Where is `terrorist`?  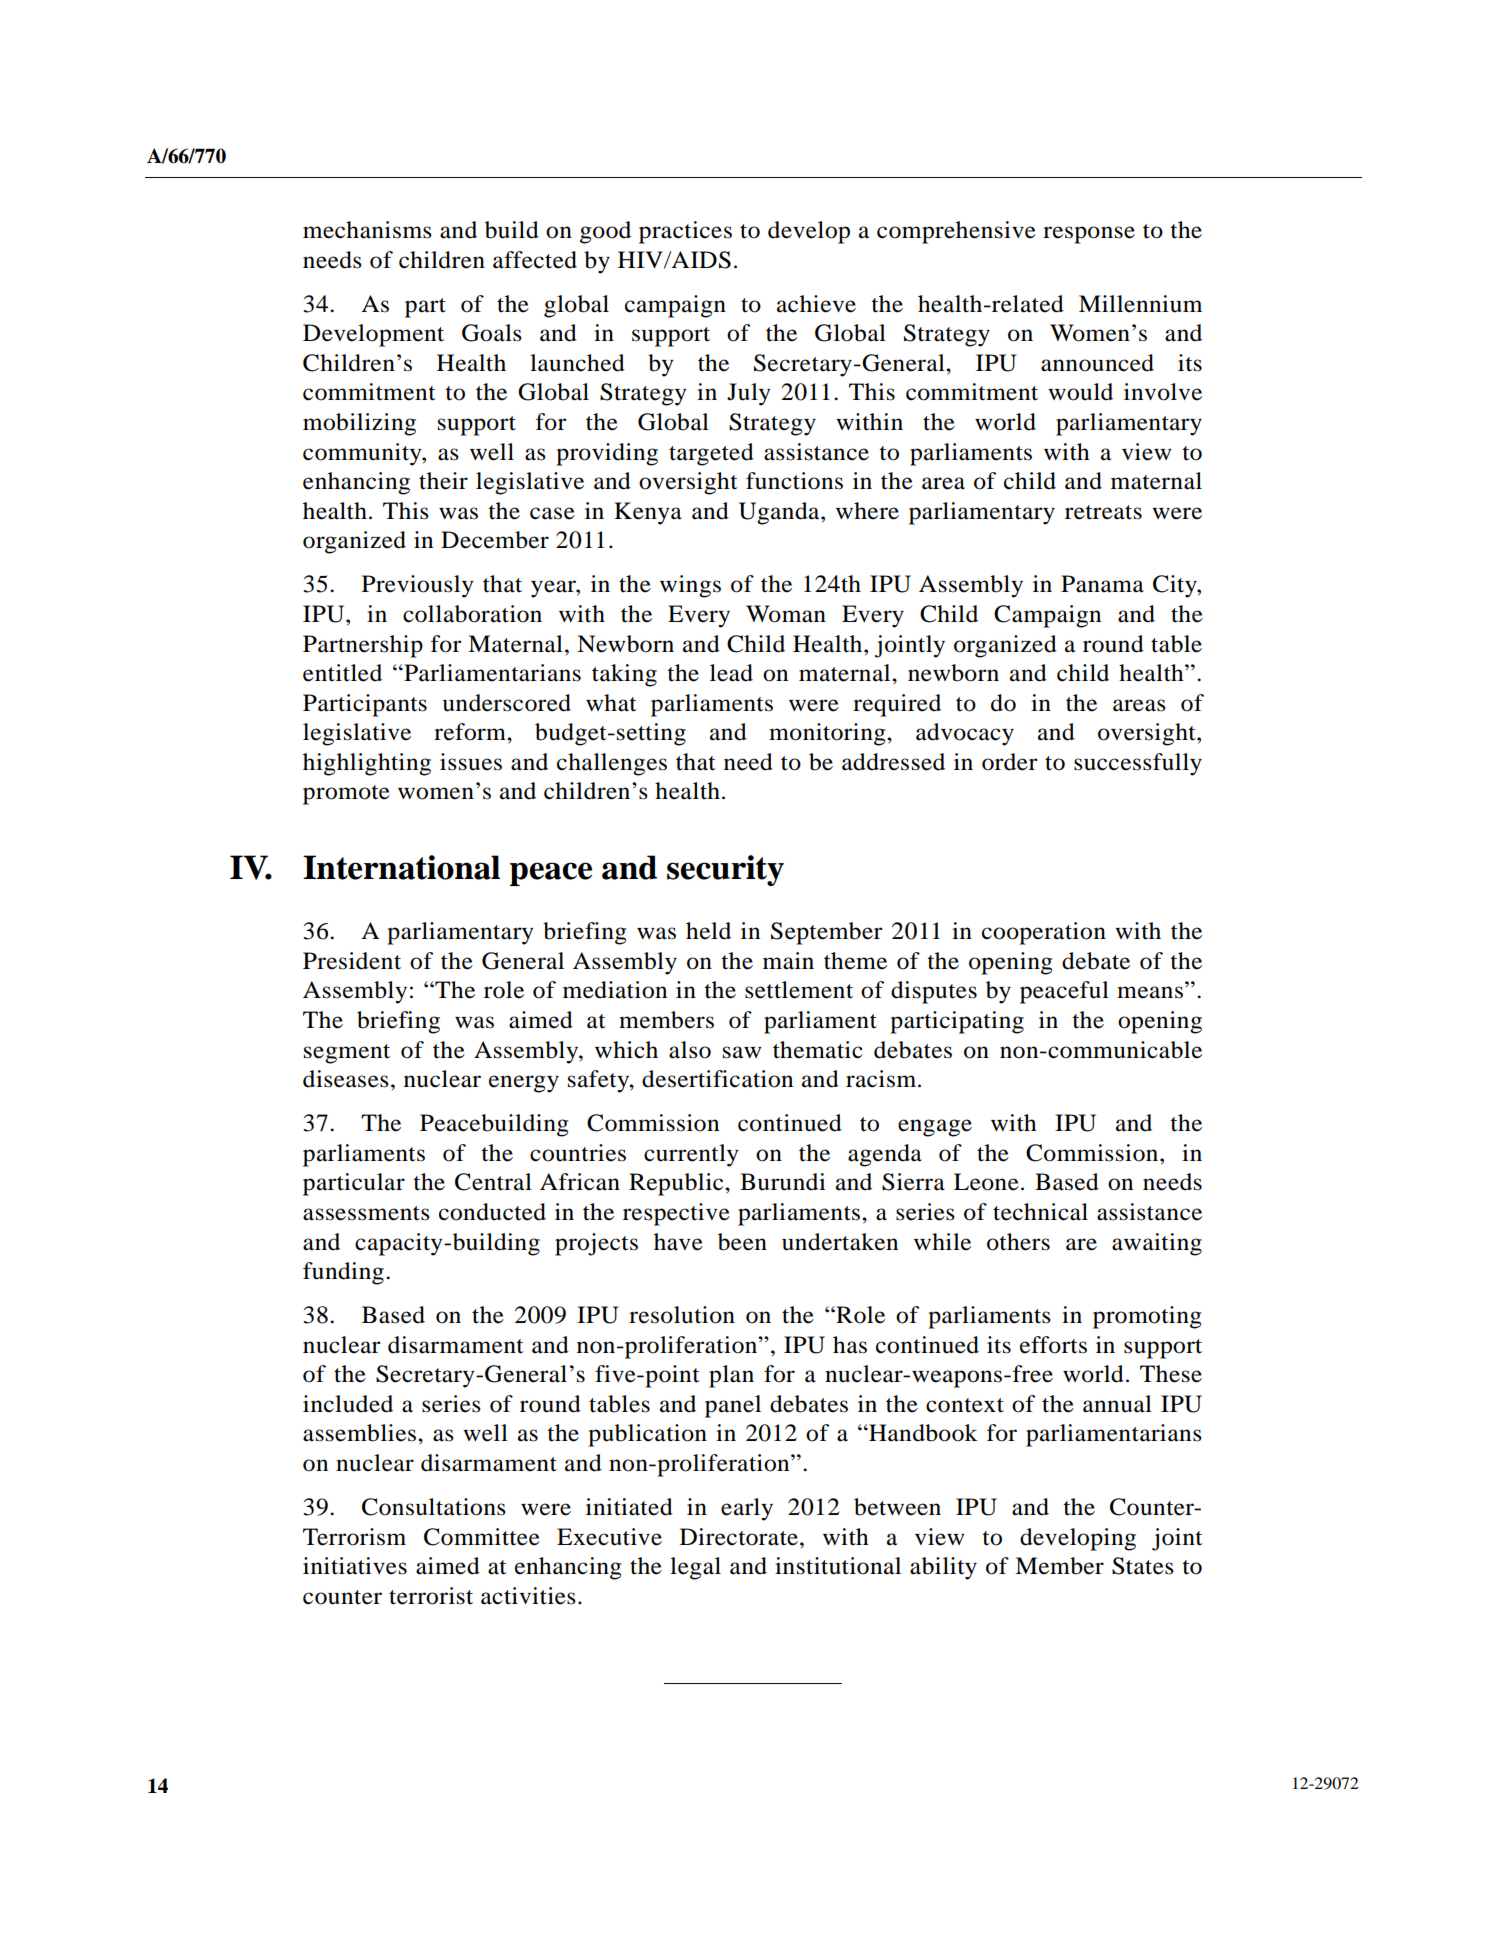 terrorist is located at coordinates (431, 1596).
